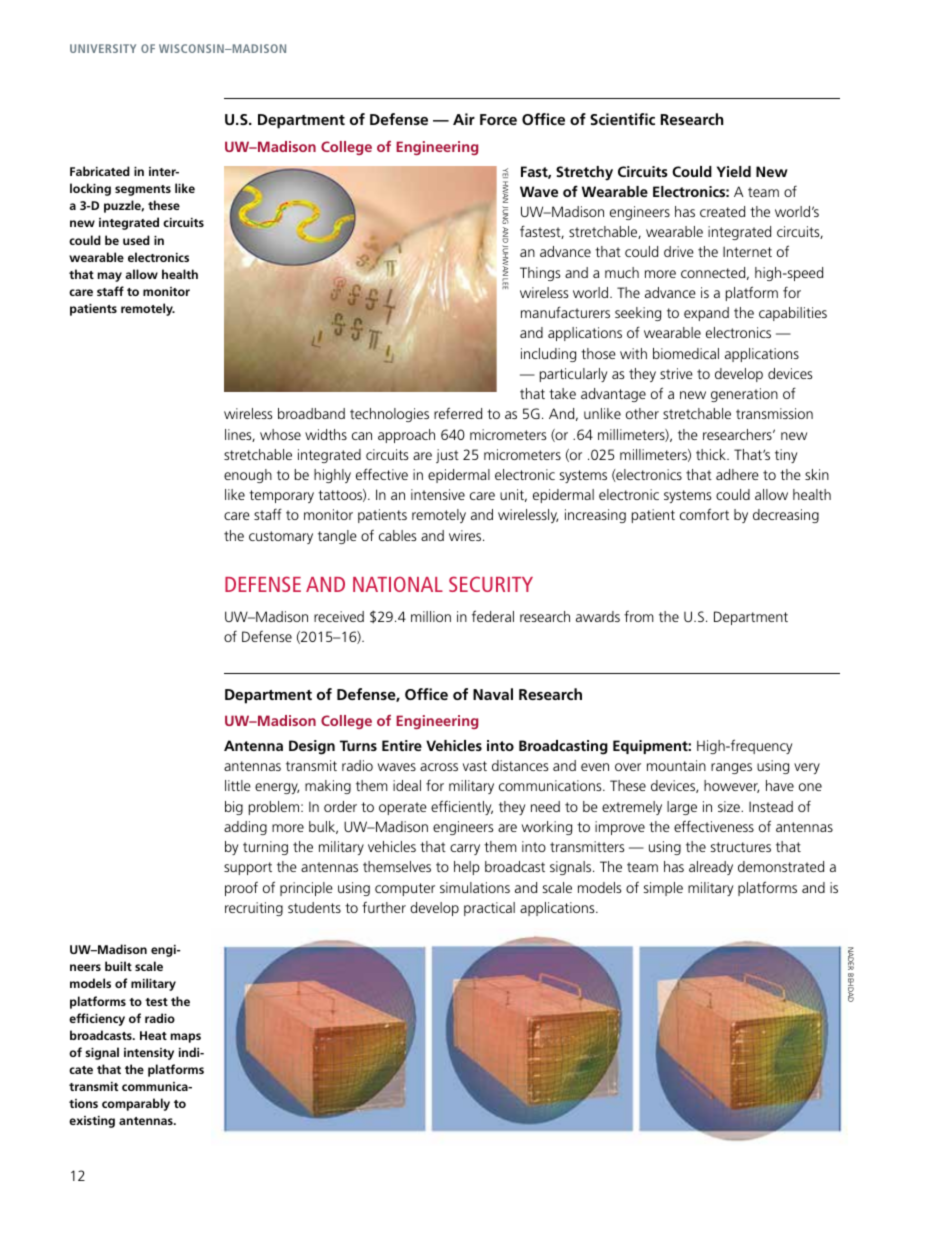 Image resolution: width=952 pixels, height=1233 pixels. I want to click on intensity, so click(149, 1054).
